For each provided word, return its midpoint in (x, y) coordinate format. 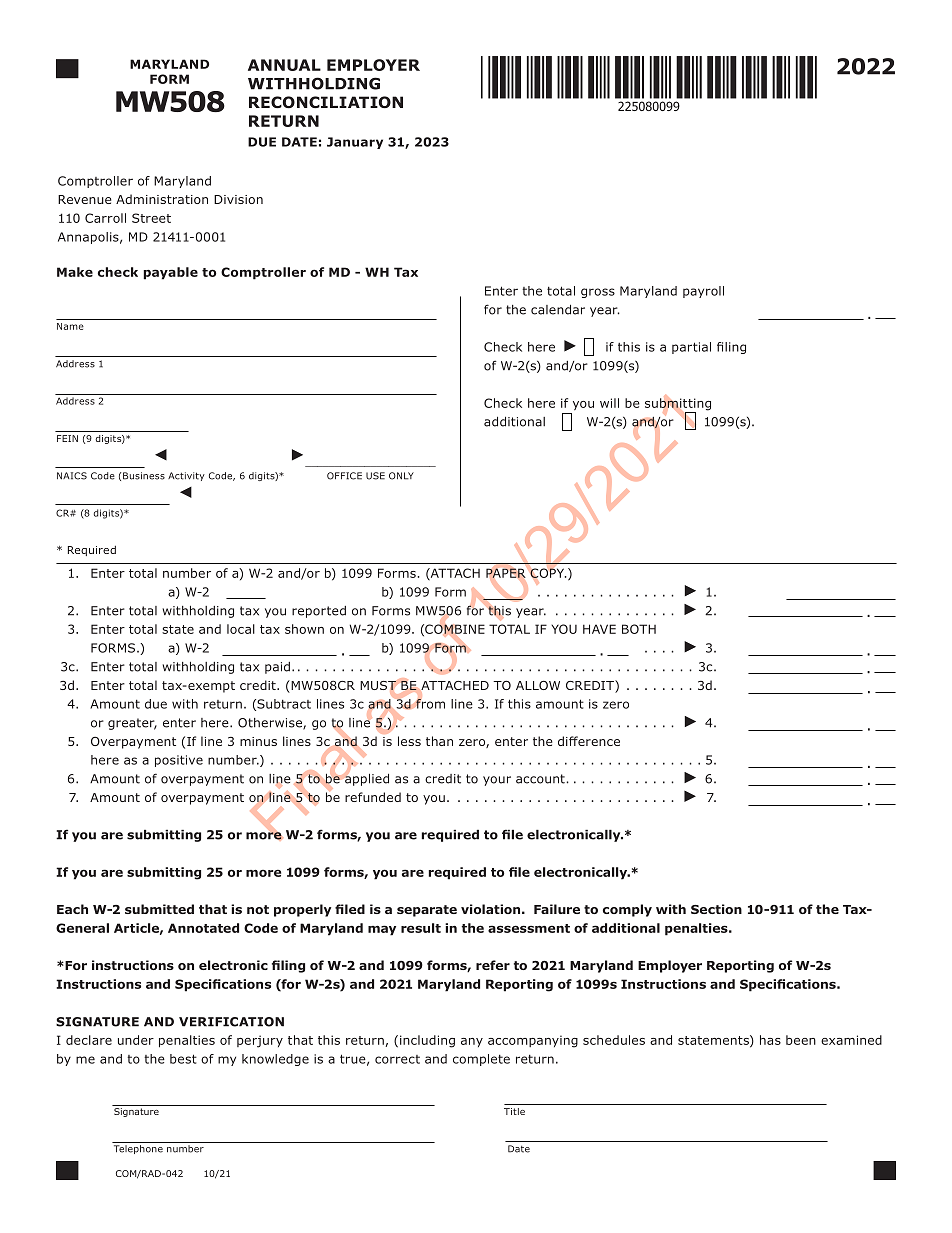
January (355, 143)
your (497, 781)
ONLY (401, 476)
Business (144, 476)
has (770, 1040)
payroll (703, 292)
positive (179, 761)
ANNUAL (284, 65)
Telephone (138, 1149)
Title (514, 1111)
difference (589, 741)
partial (691, 348)
